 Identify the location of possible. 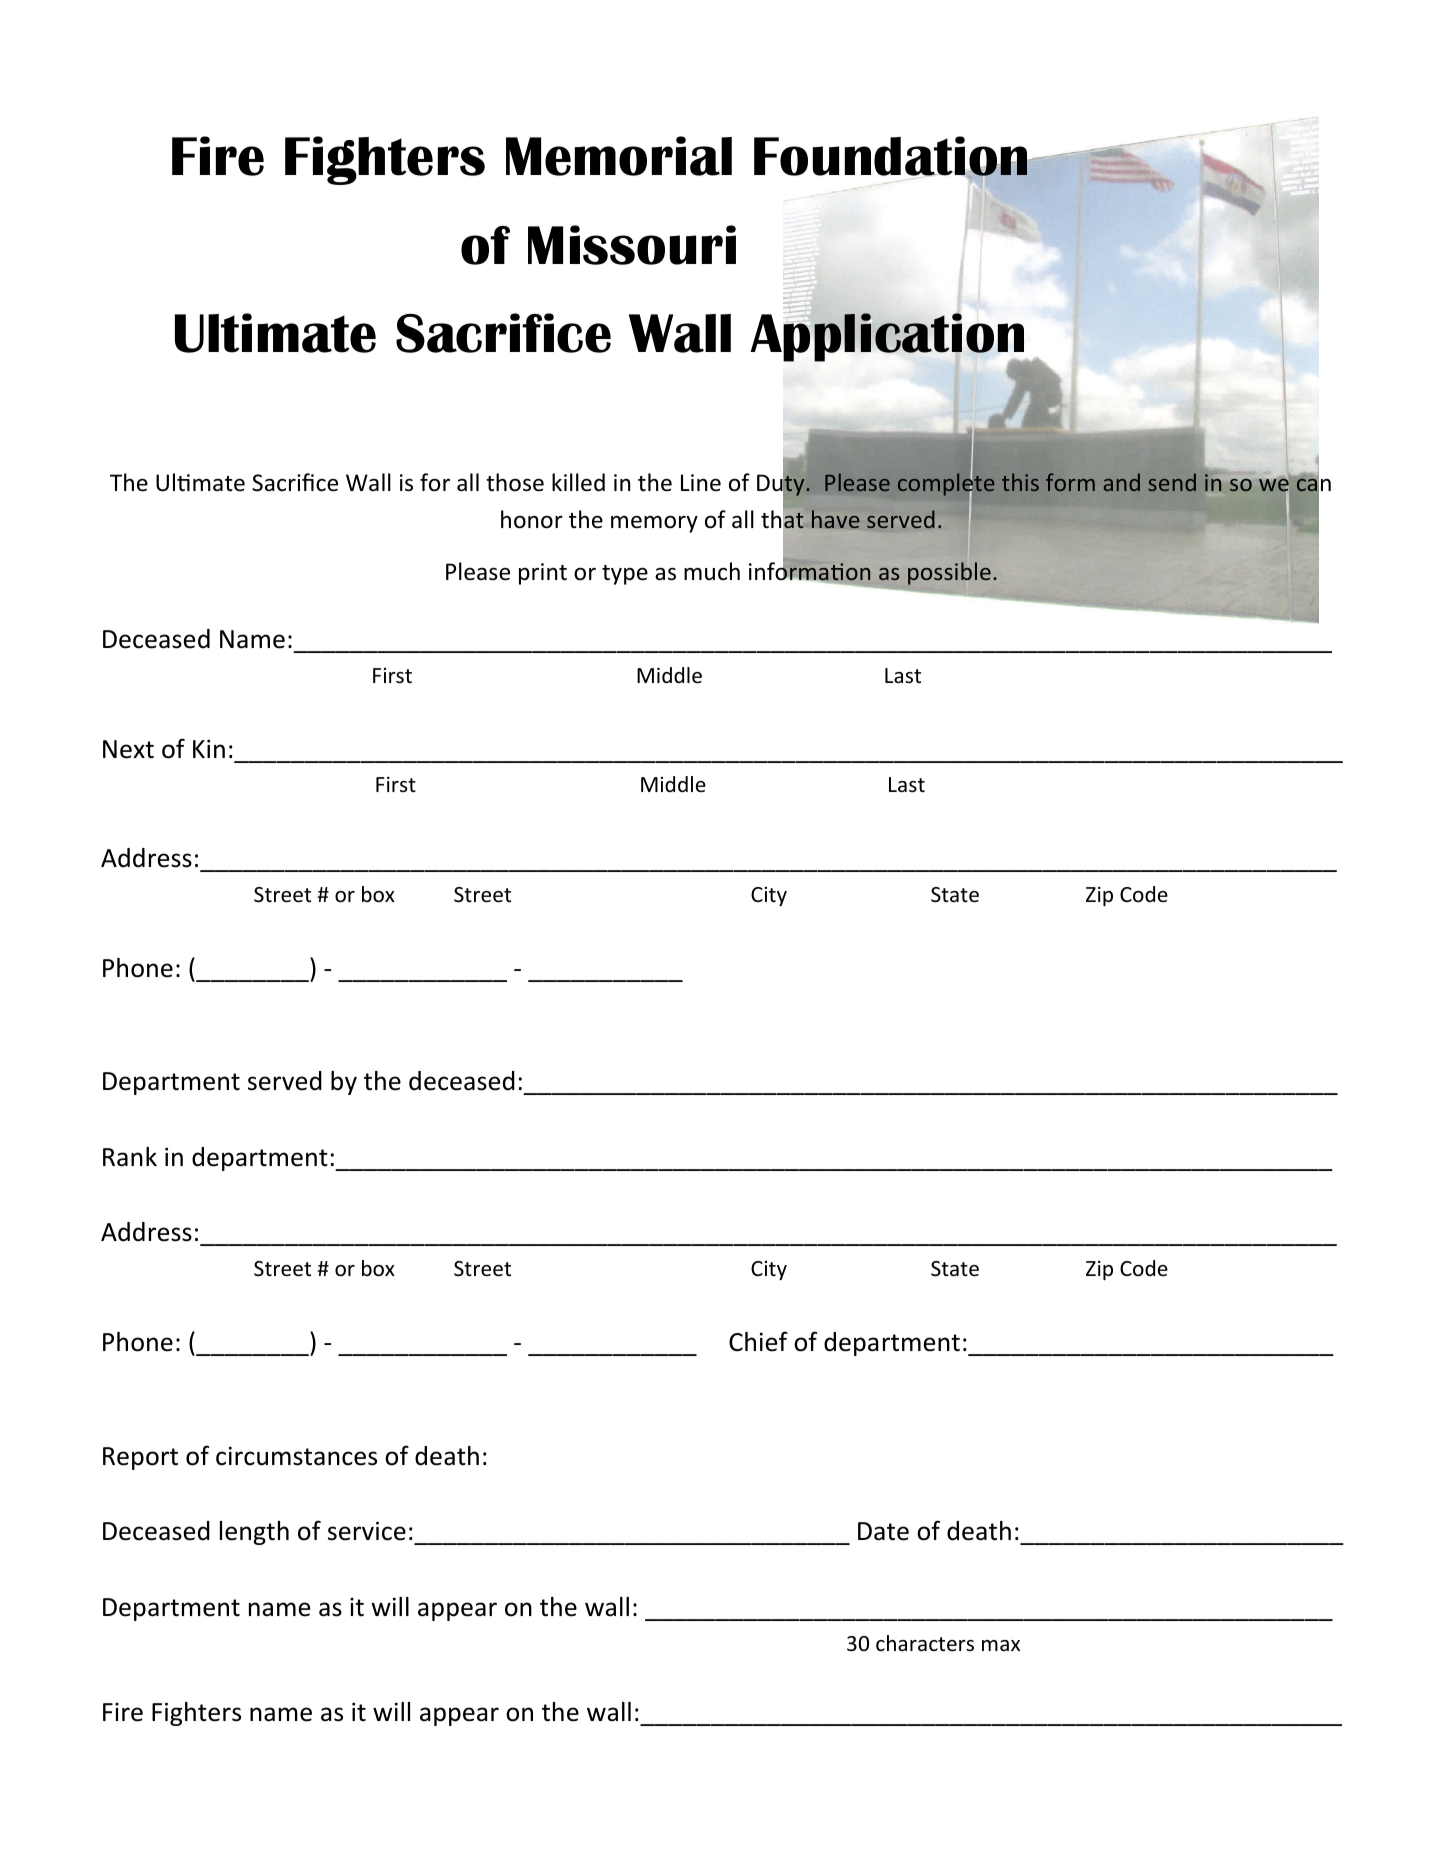
(949, 573).
